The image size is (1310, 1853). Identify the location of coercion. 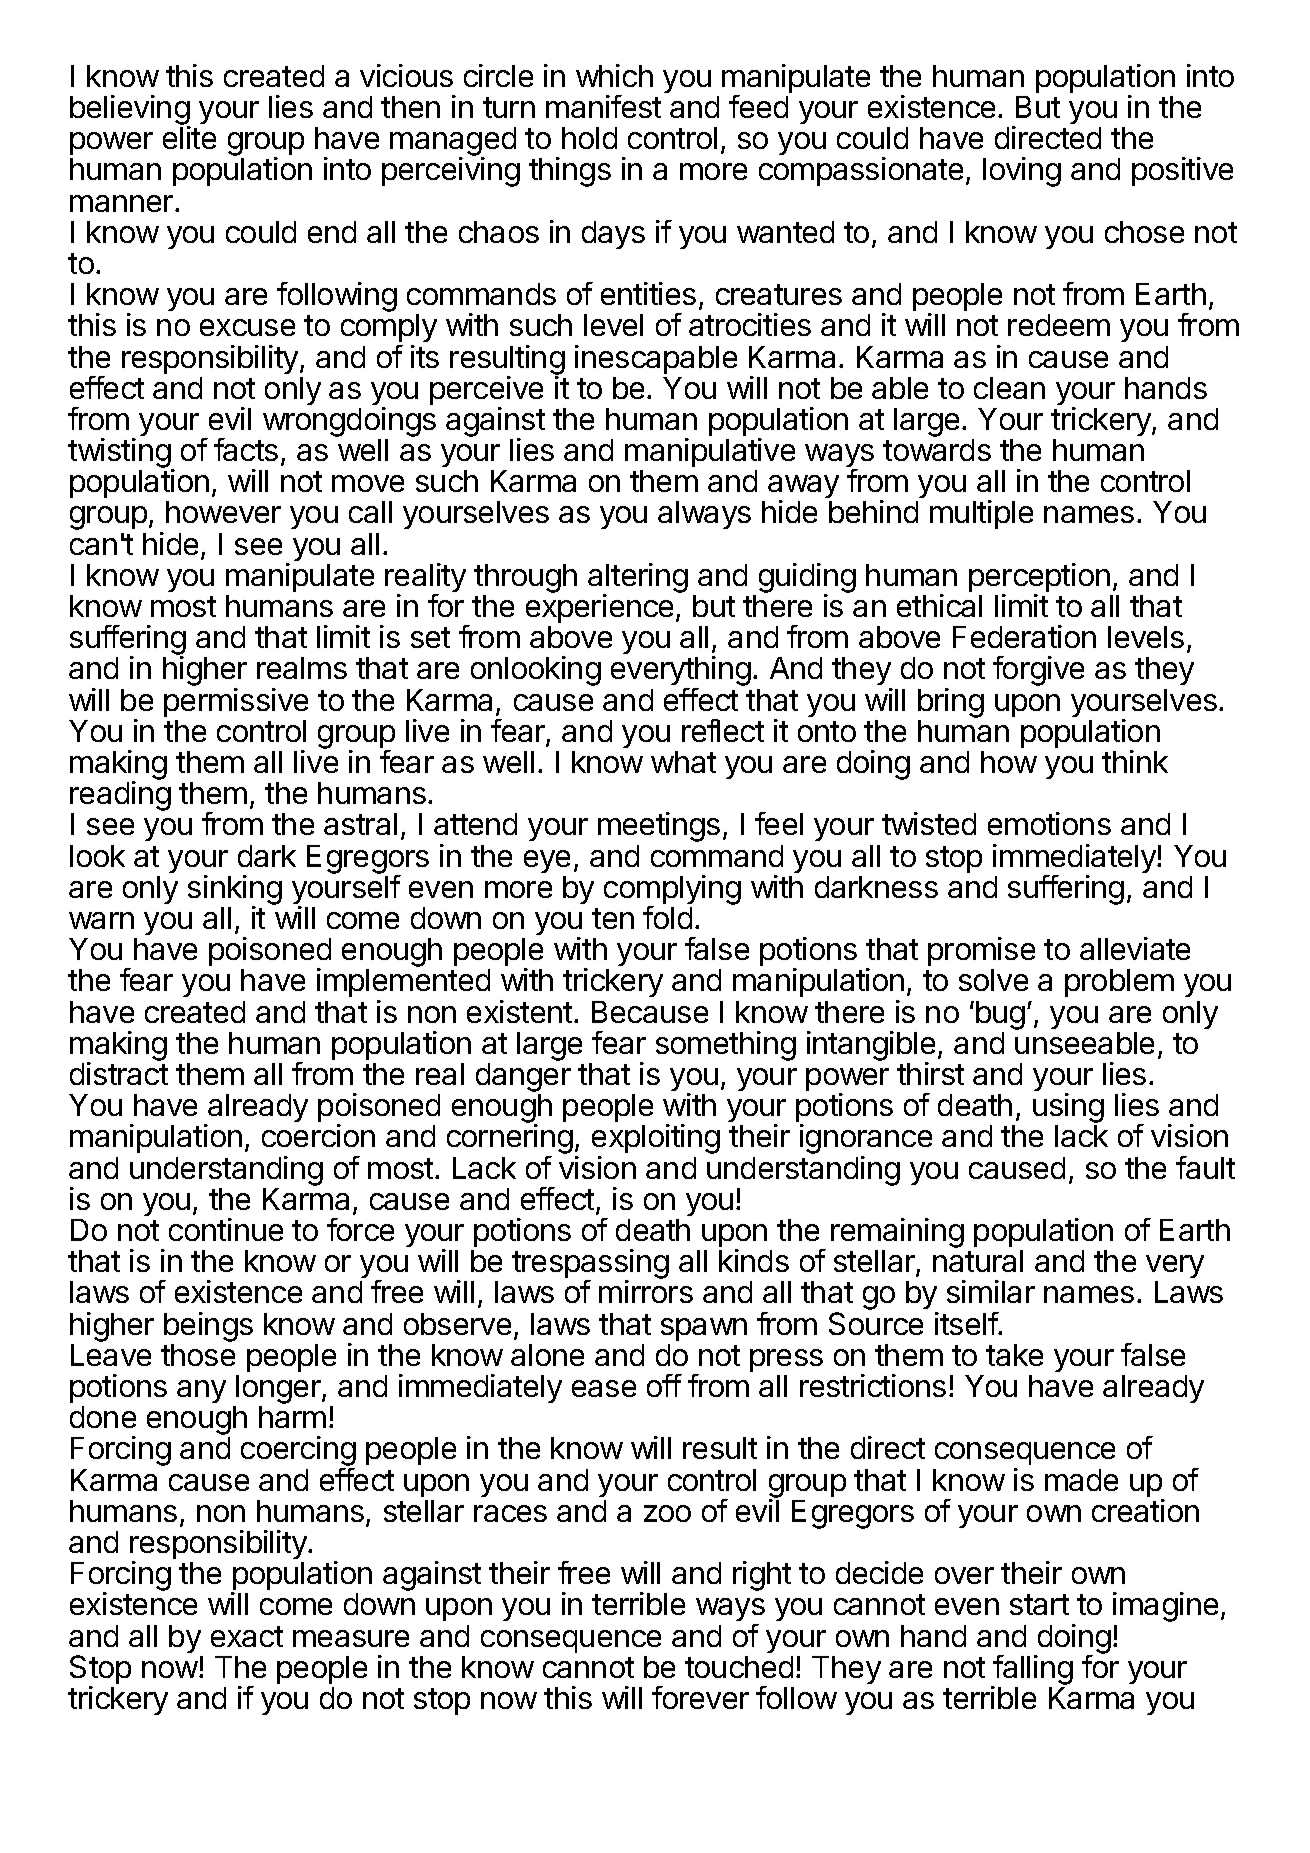
(318, 1135).
